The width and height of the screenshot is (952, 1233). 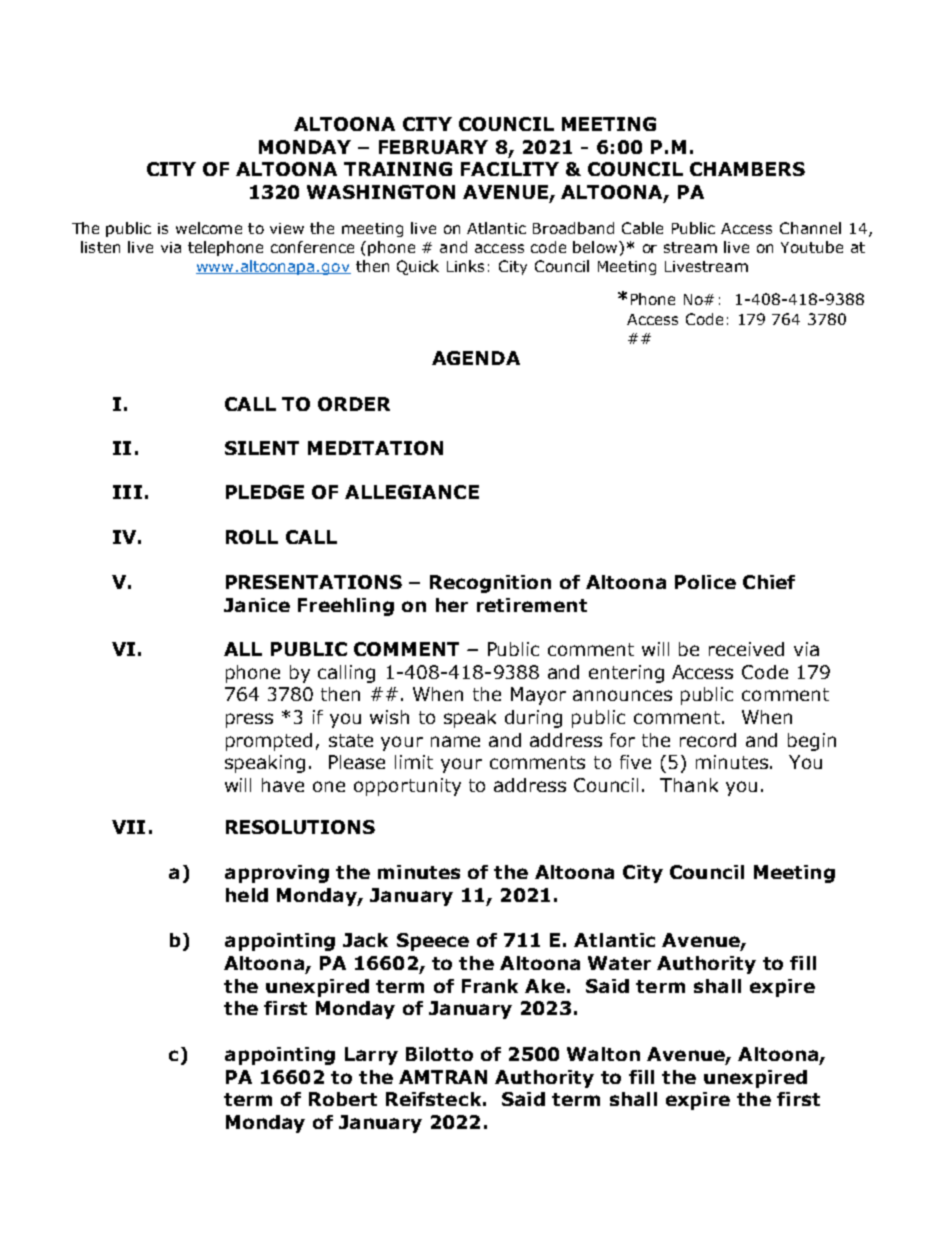 I want to click on CHAMBERS, so click(x=747, y=169).
